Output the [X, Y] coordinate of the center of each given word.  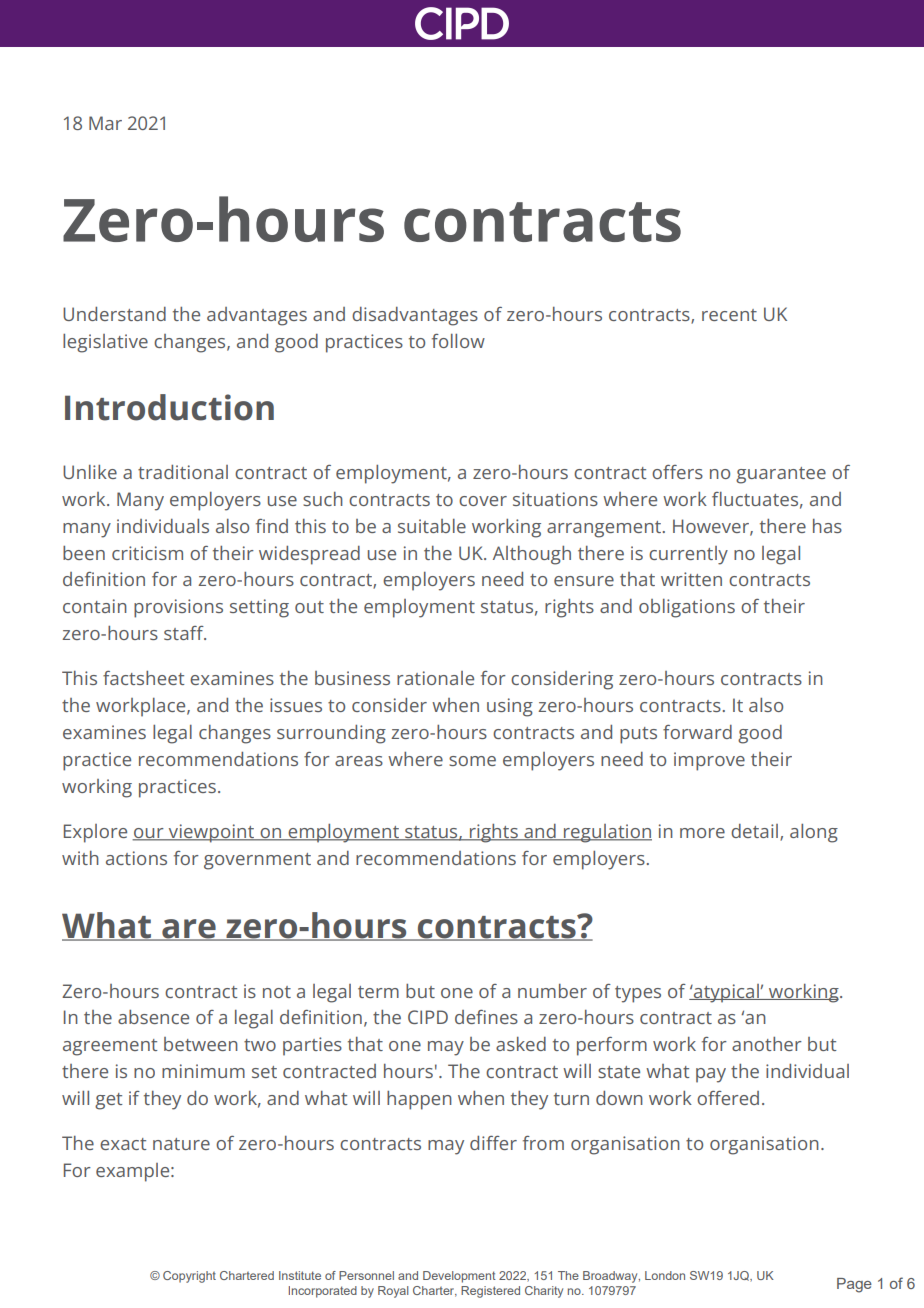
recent [729, 315]
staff [185, 633]
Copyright [189, 1277]
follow [458, 341]
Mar [105, 123]
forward [697, 732]
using [510, 707]
